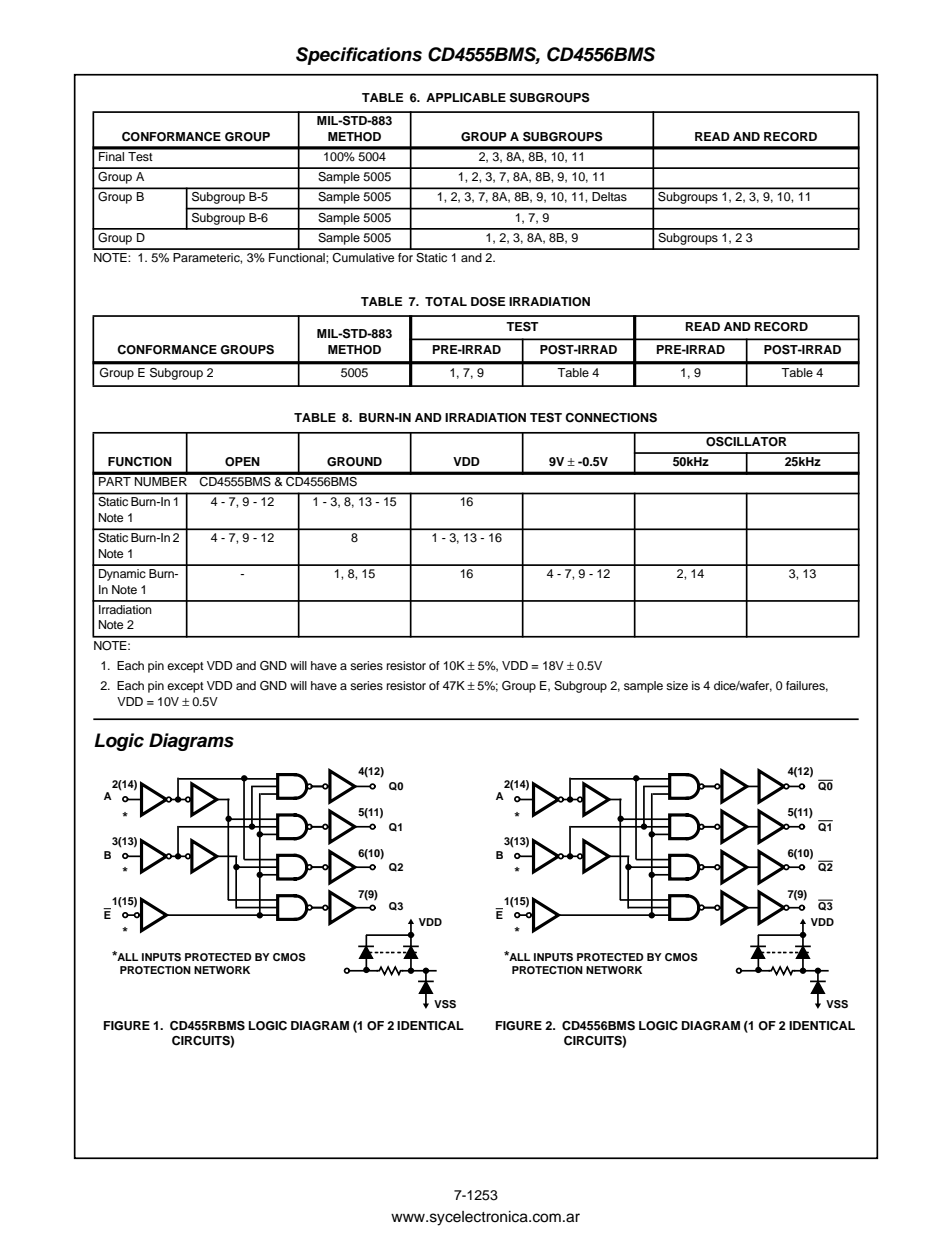  What do you see at coordinates (446, 302) in the screenshot?
I see `TOTAL` at bounding box center [446, 302].
